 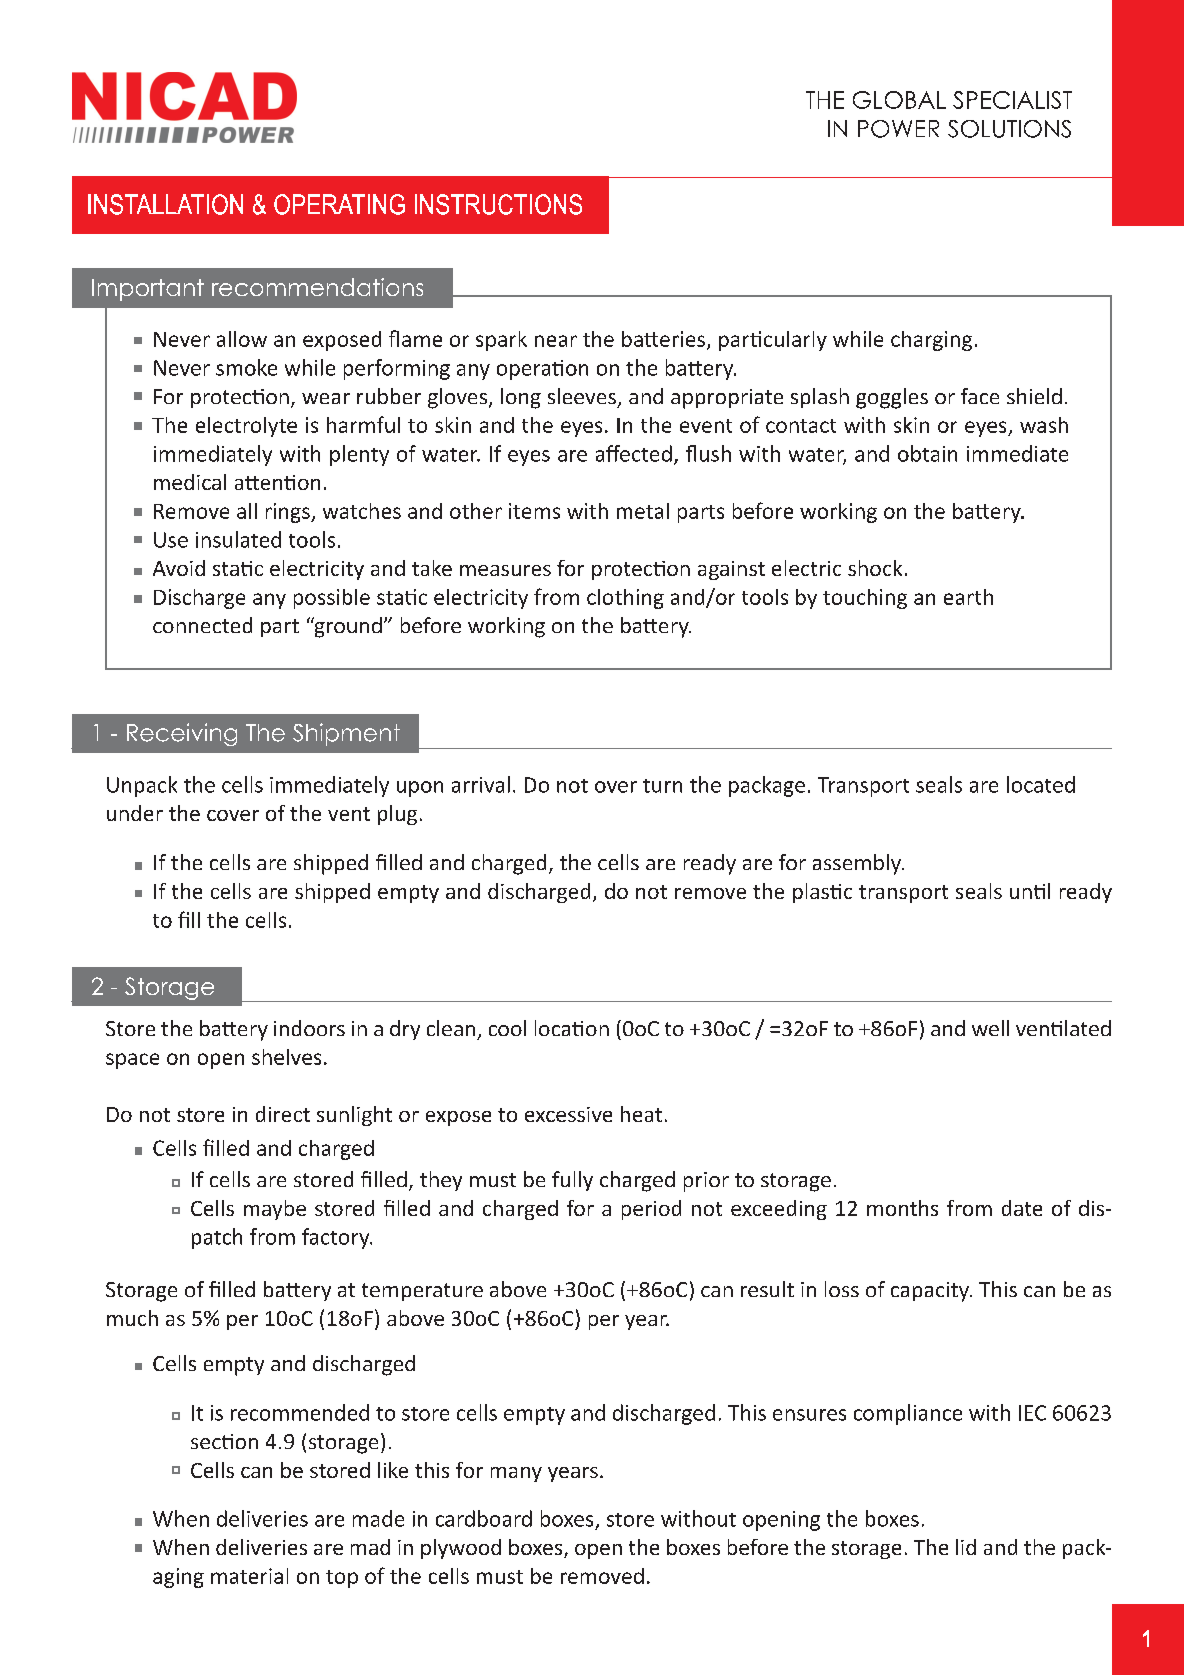 I want to click on POWER, so click(x=898, y=129).
